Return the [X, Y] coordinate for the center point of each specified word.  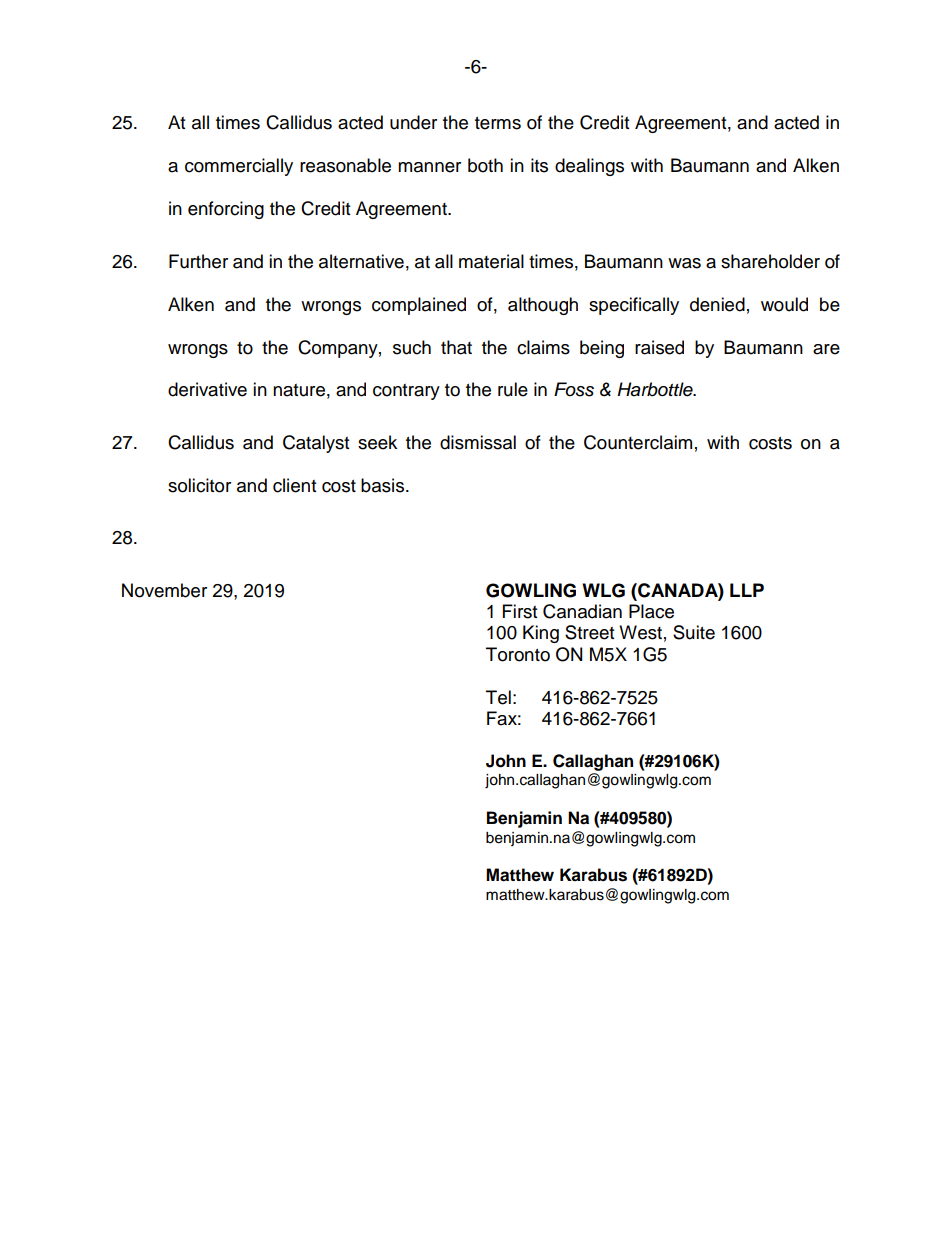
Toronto [518, 654]
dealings [589, 167]
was [684, 263]
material [491, 261]
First [520, 611]
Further [198, 261]
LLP [747, 590]
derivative [207, 389]
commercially [239, 167]
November [164, 590]
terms [498, 123]
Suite [694, 632]
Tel [498, 697]
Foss [574, 389]
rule [513, 389]
